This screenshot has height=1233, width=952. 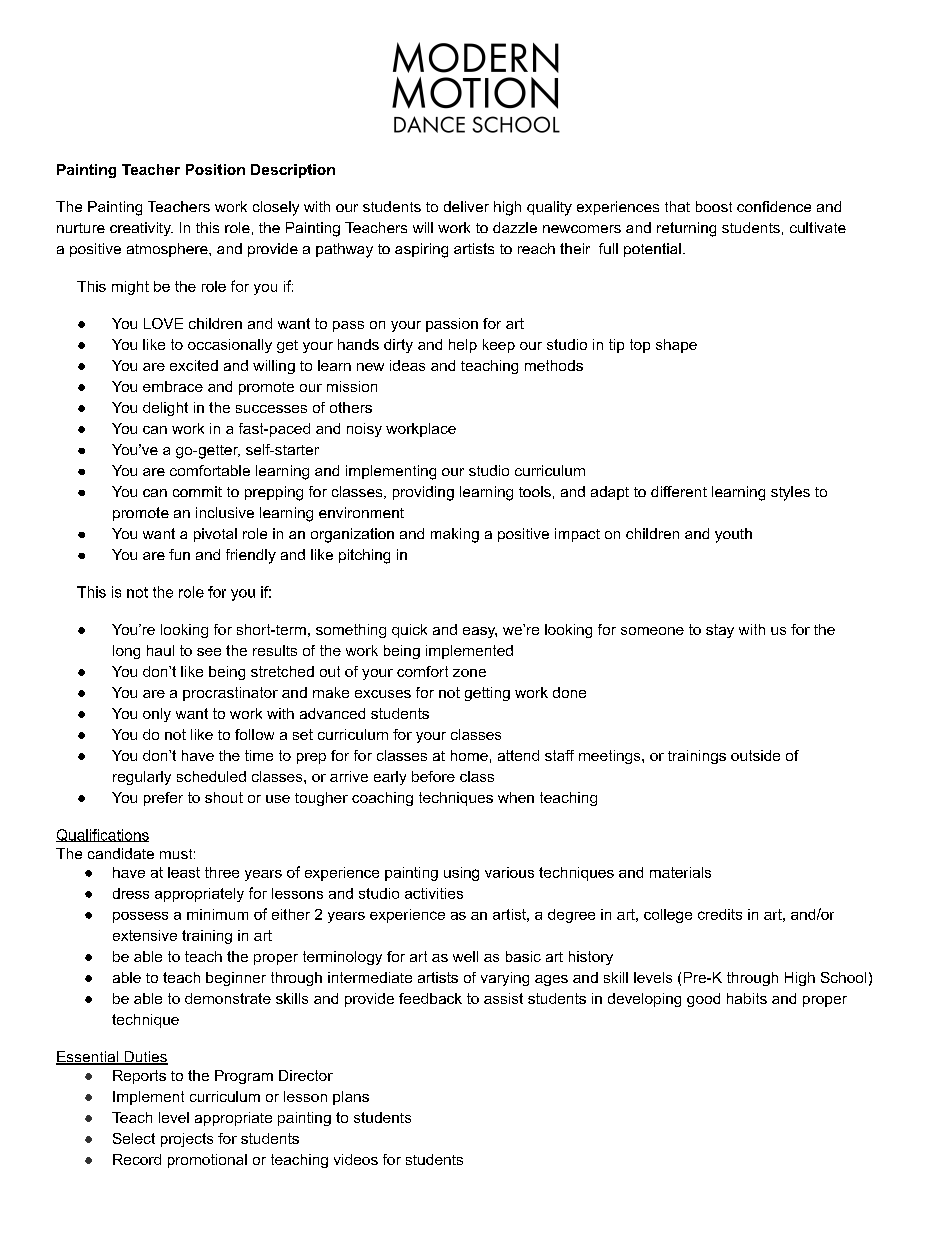 What do you see at coordinates (733, 535) in the screenshot?
I see `youth` at bounding box center [733, 535].
